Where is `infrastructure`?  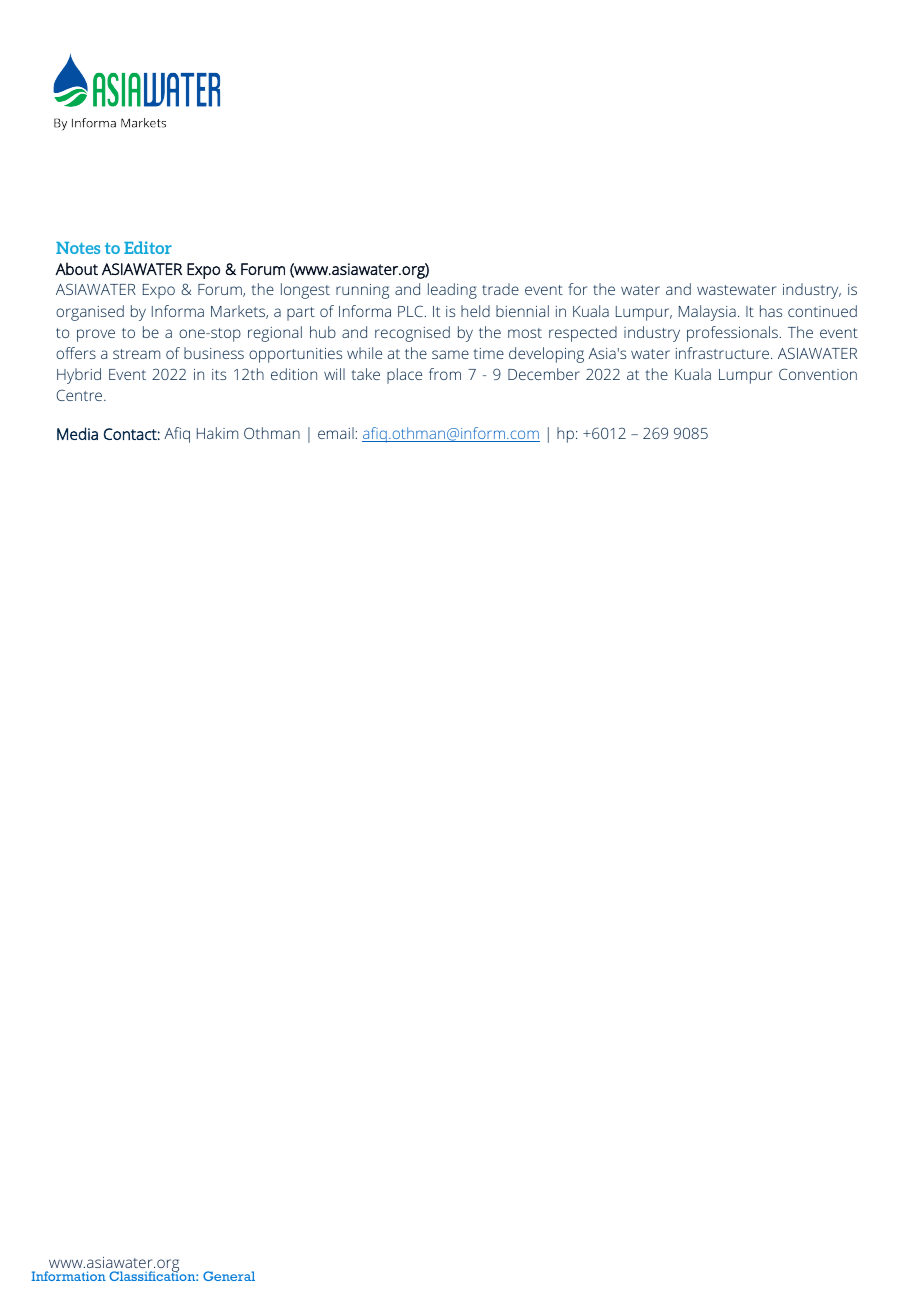
infrastructure is located at coordinates (724, 353).
